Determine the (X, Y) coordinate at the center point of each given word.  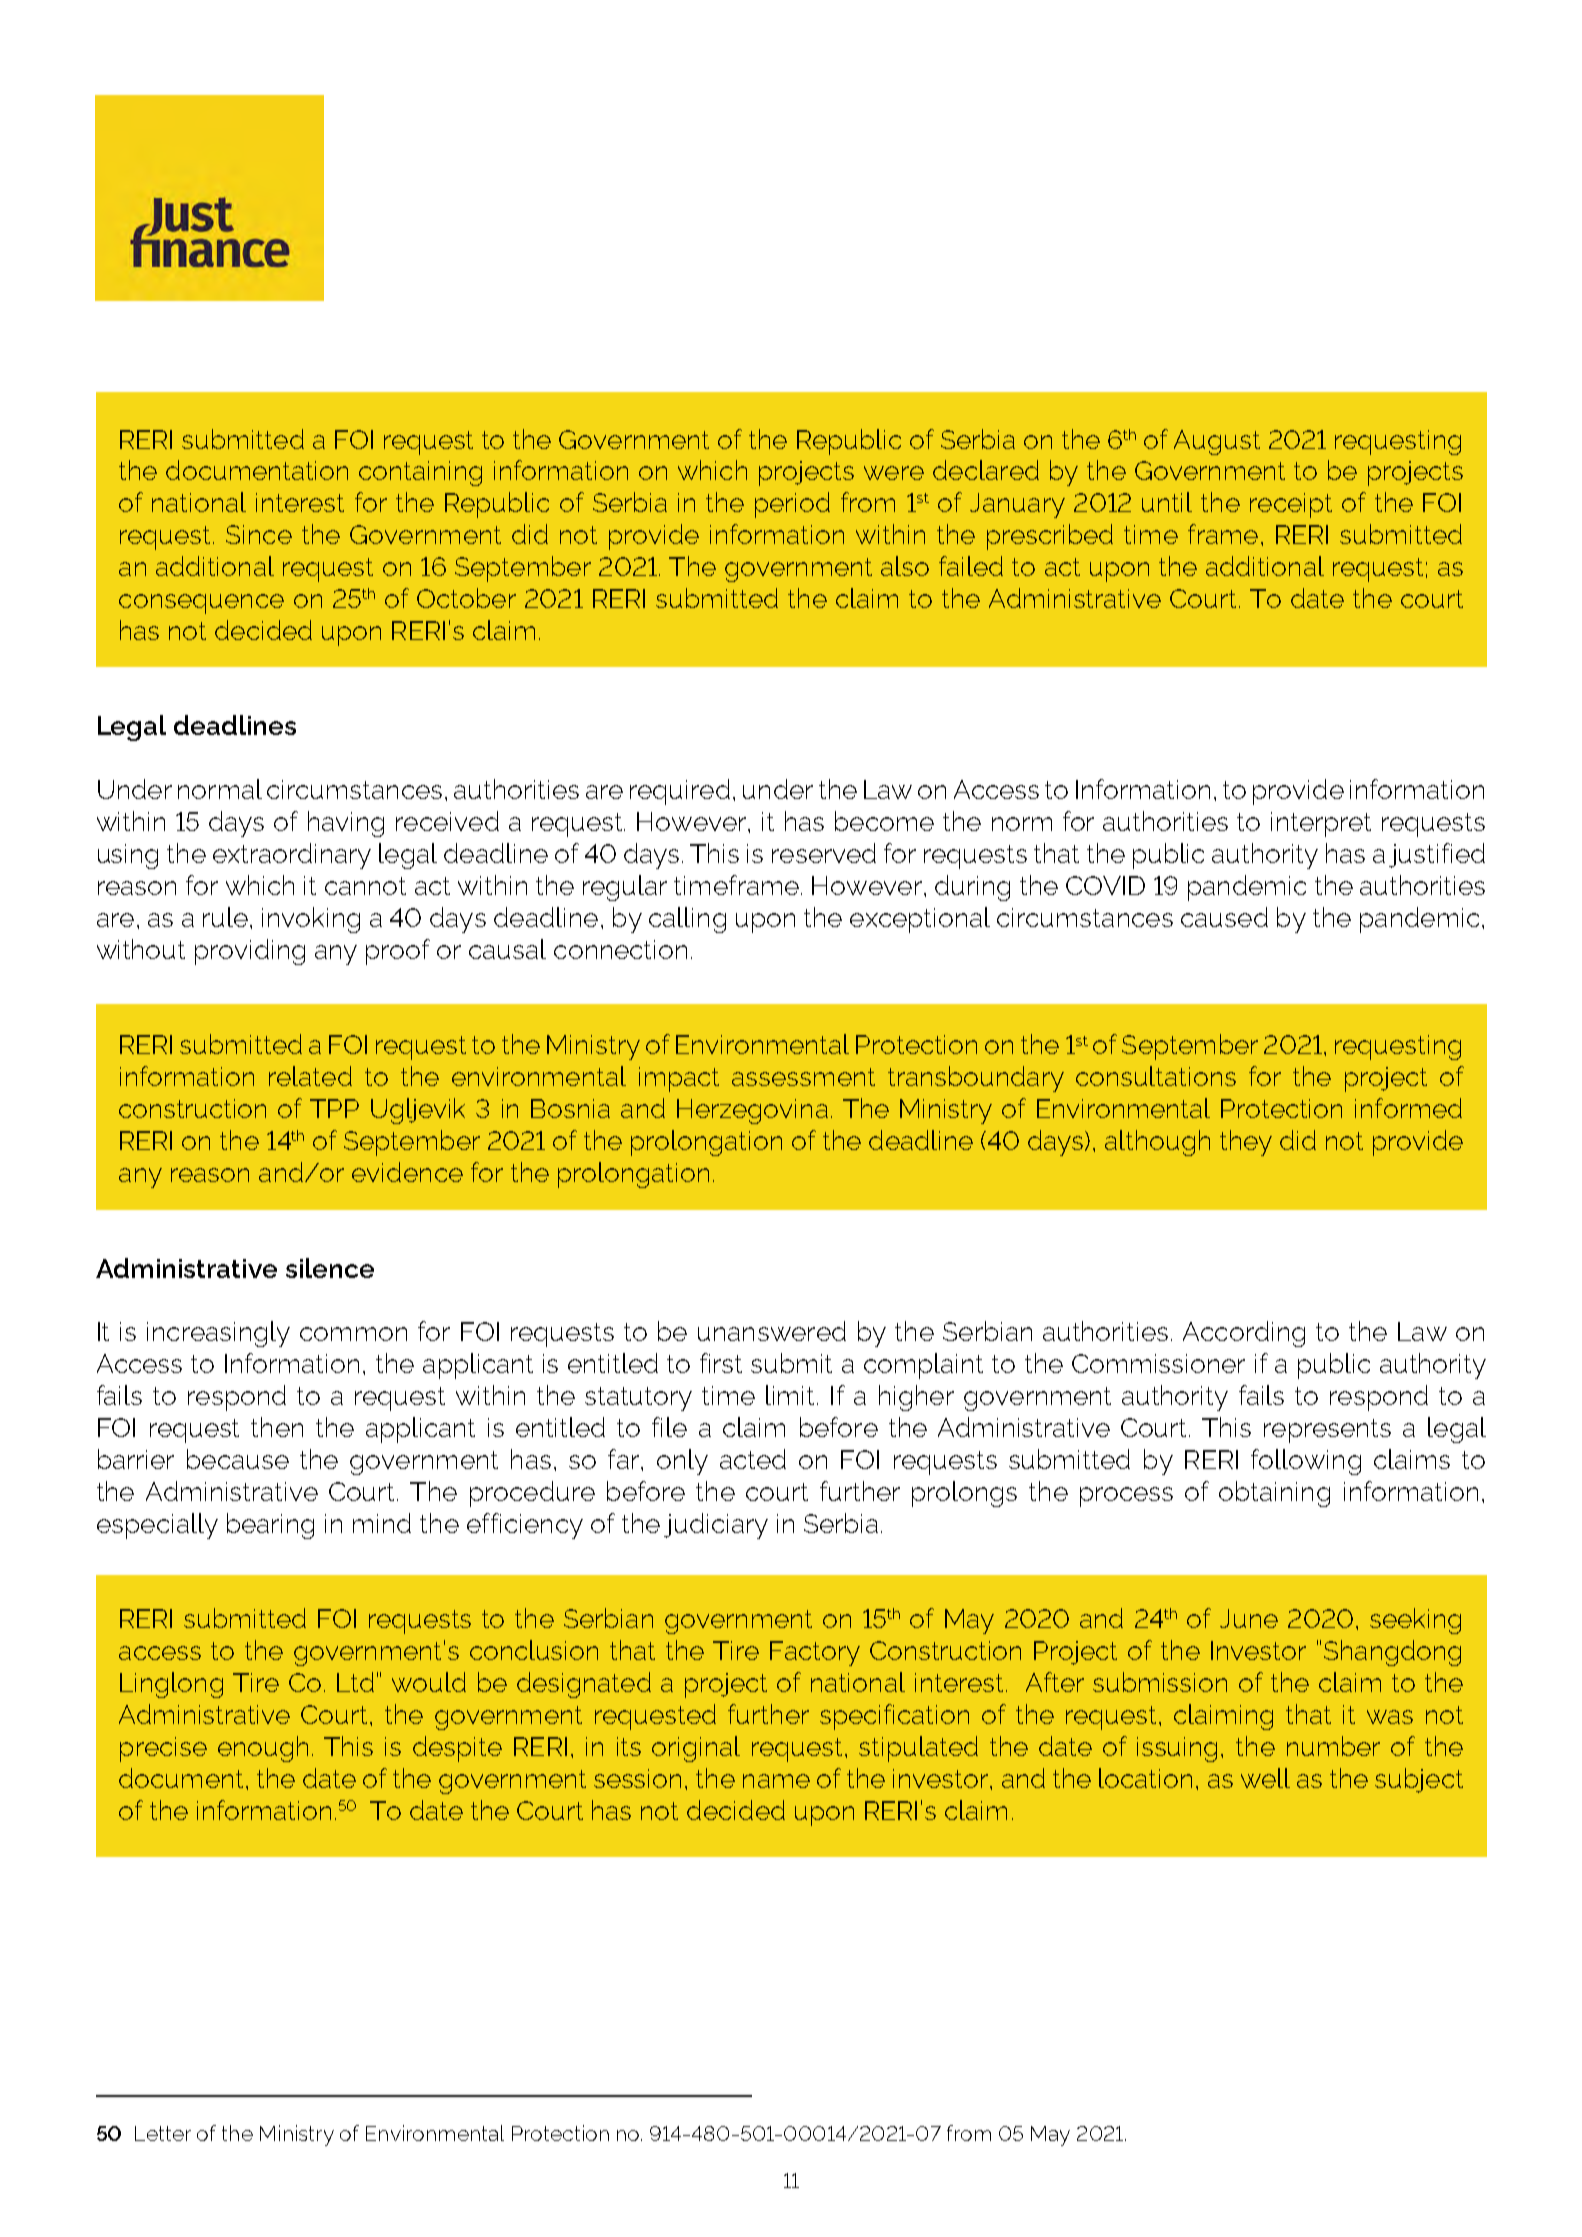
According (1244, 1334)
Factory (815, 1653)
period (792, 505)
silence (330, 1268)
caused (1224, 917)
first (721, 1363)
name (776, 1781)
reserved (824, 853)
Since (259, 534)
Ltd (355, 1682)
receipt (1291, 505)
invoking (311, 920)
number (1333, 1746)
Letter (163, 2133)
